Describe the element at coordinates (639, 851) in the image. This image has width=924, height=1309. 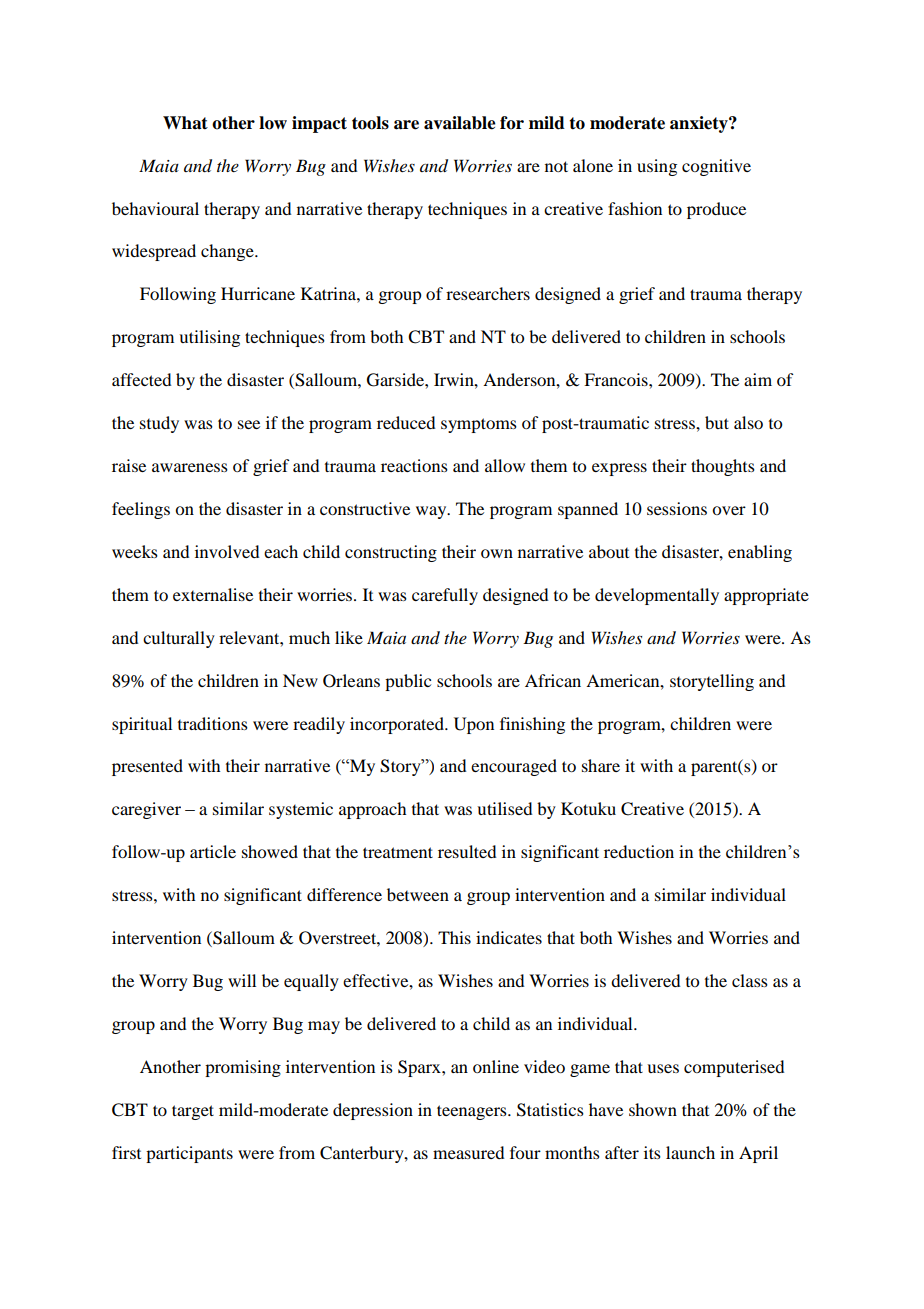
I see `reduction` at that location.
